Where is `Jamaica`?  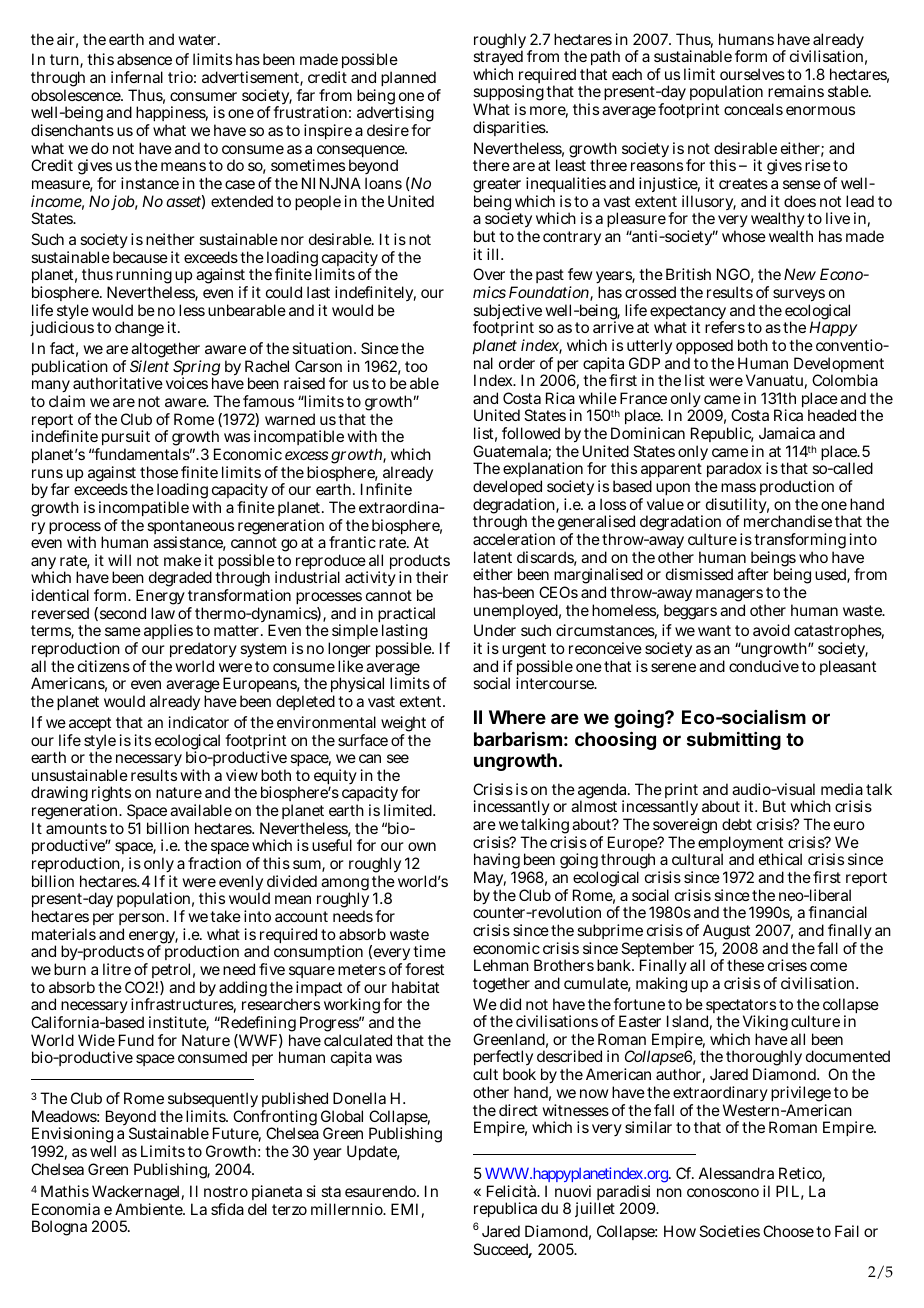
Jamaica is located at coordinates (787, 433).
